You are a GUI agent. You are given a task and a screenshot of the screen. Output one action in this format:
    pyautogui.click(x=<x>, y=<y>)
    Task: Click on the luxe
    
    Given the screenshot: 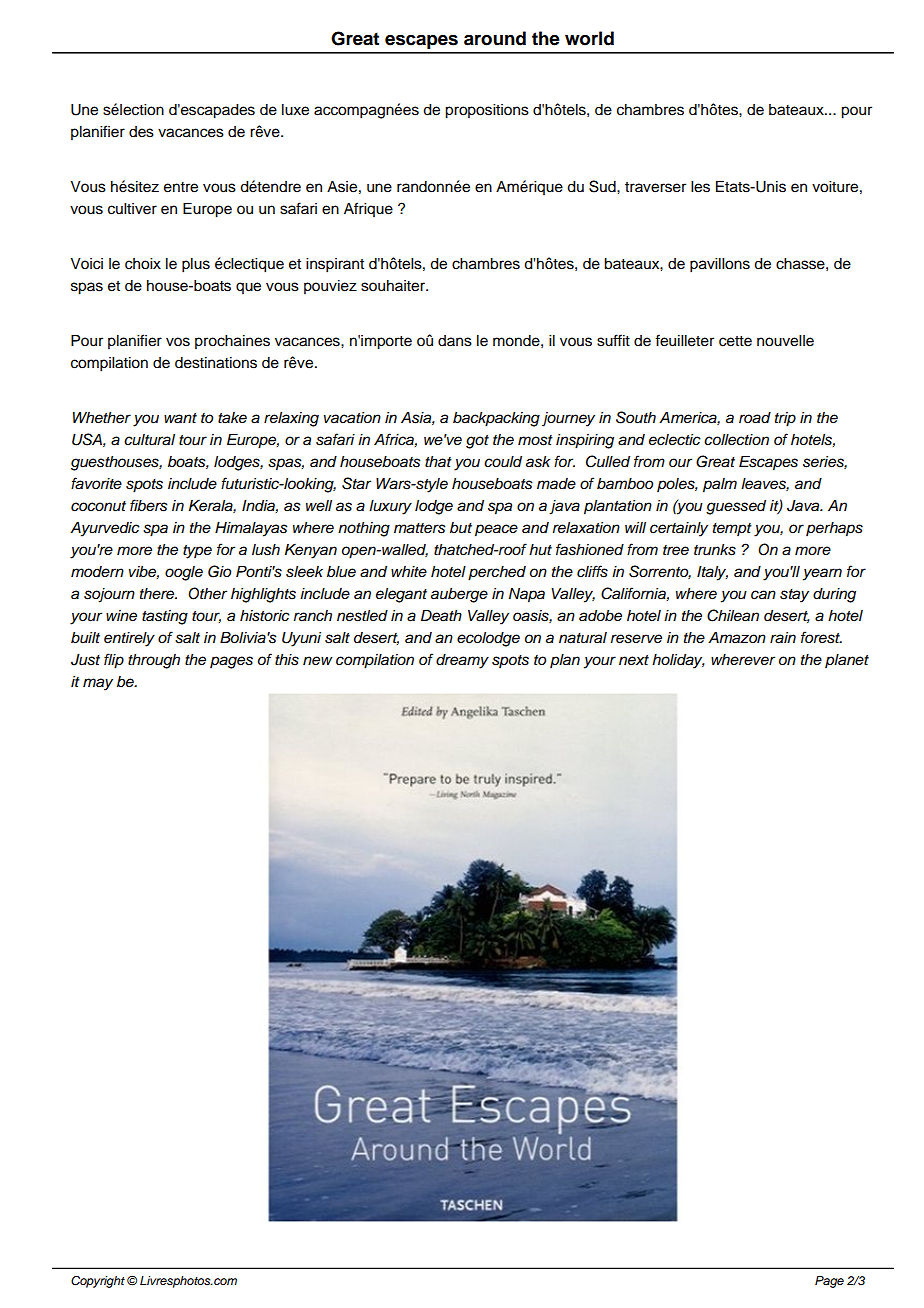 What is the action you would take?
    pyautogui.click(x=295, y=110)
